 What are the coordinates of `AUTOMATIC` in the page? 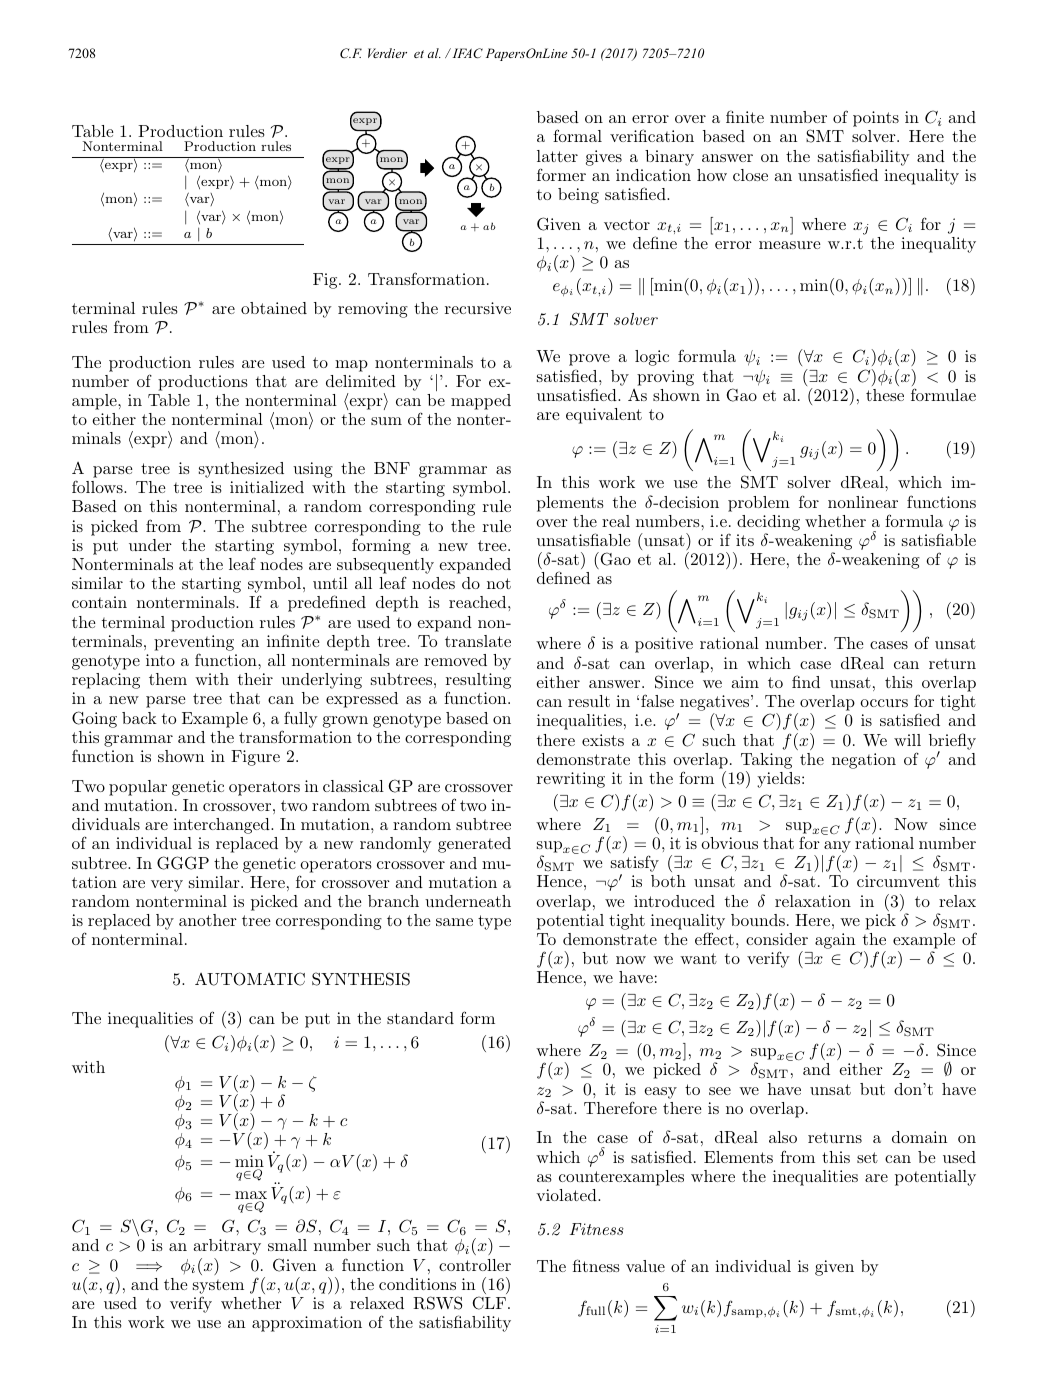 It's located at (250, 979).
